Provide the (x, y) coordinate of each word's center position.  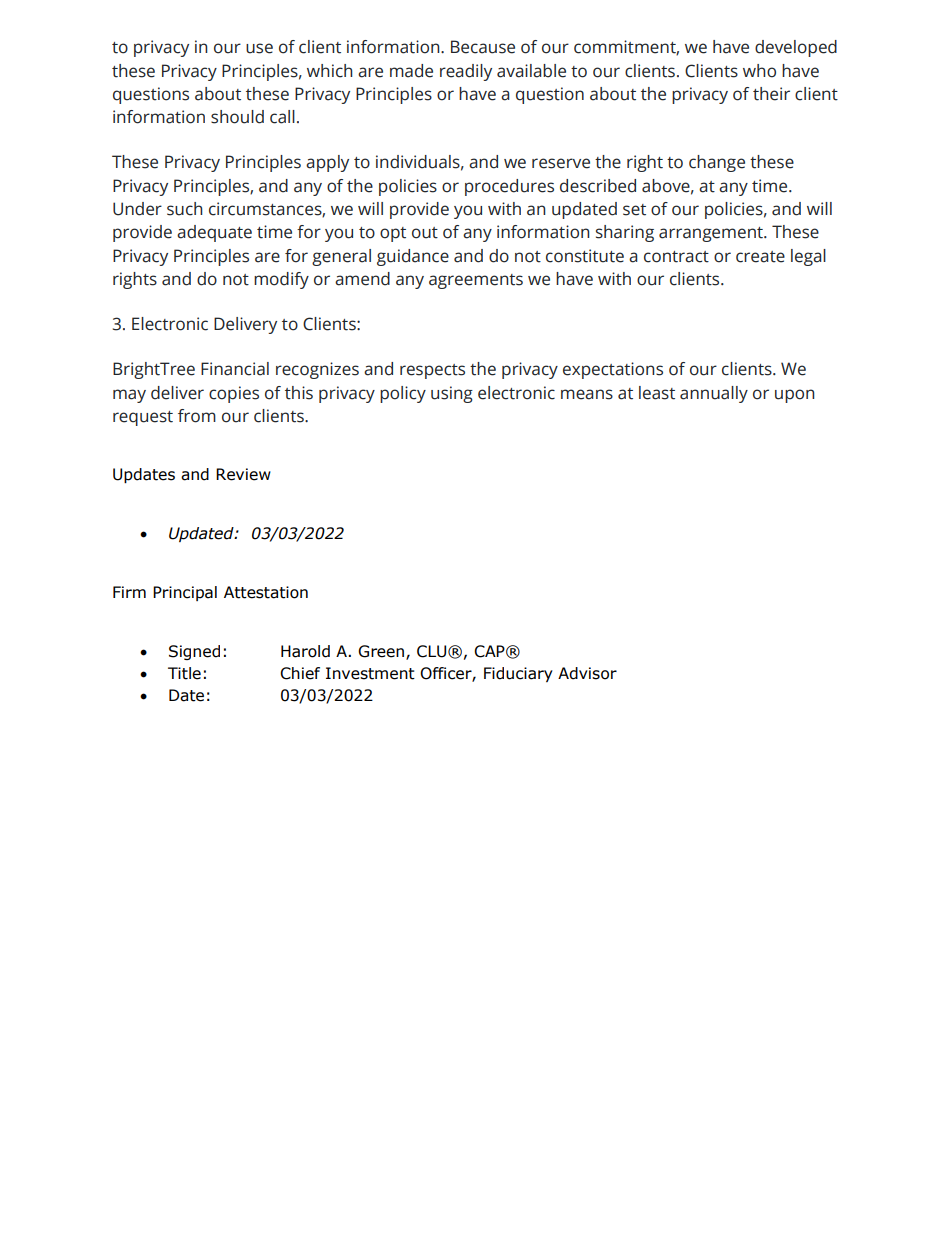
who (759, 71)
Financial (235, 369)
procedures (509, 187)
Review (243, 474)
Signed (194, 652)
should (237, 117)
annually (714, 394)
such (184, 209)
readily (466, 72)
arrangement (712, 234)
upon (794, 396)
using (452, 394)
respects (432, 371)
